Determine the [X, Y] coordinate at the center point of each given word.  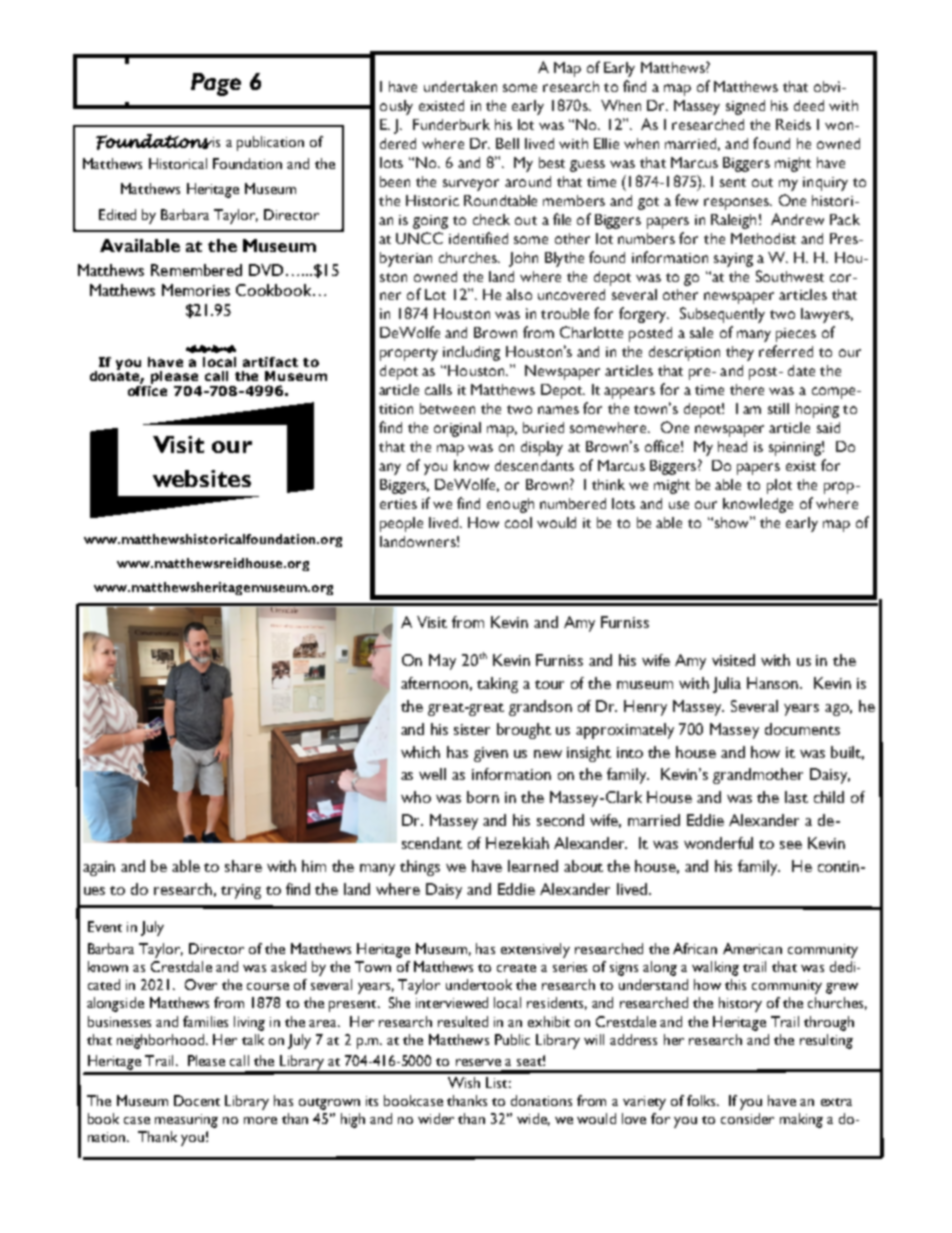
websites [202, 478]
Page [216, 84]
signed [745, 107]
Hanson [774, 683]
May [442, 662]
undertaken [460, 86]
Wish [464, 1082]
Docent [197, 1100]
